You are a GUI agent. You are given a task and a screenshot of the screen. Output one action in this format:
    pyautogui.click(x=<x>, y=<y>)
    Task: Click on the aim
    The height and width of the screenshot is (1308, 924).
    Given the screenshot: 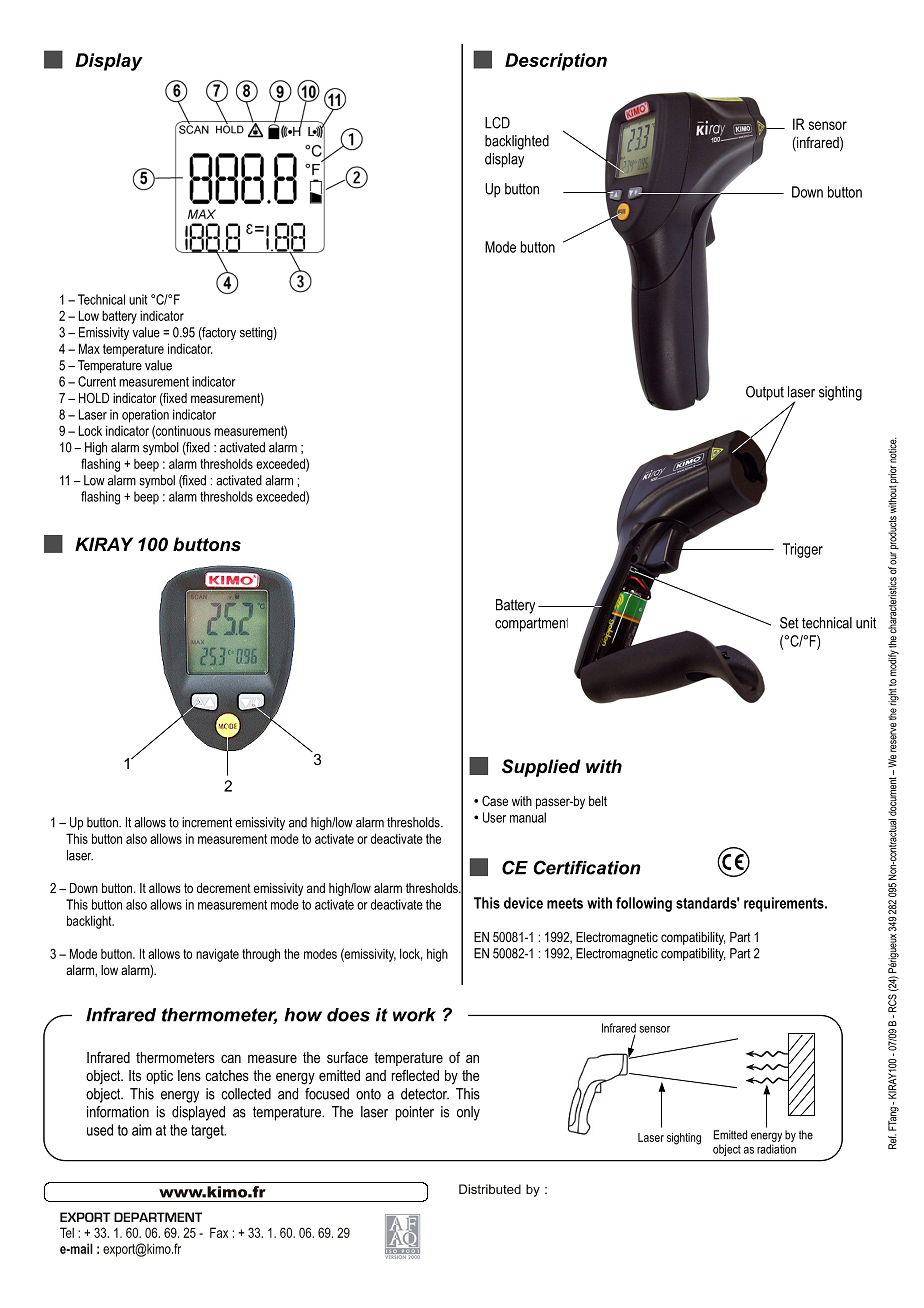 What is the action you would take?
    pyautogui.click(x=142, y=1130)
